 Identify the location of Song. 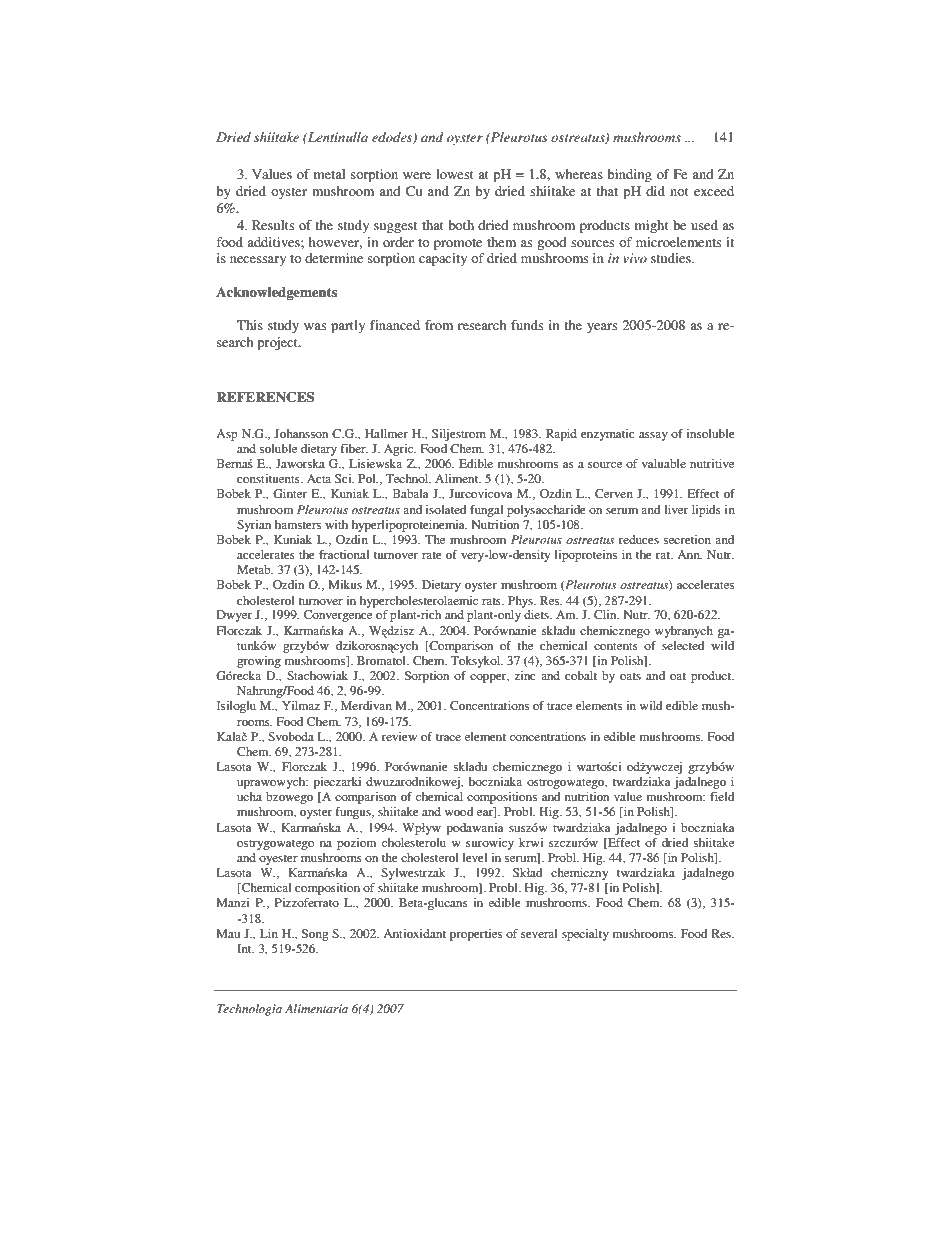
(315, 935).
